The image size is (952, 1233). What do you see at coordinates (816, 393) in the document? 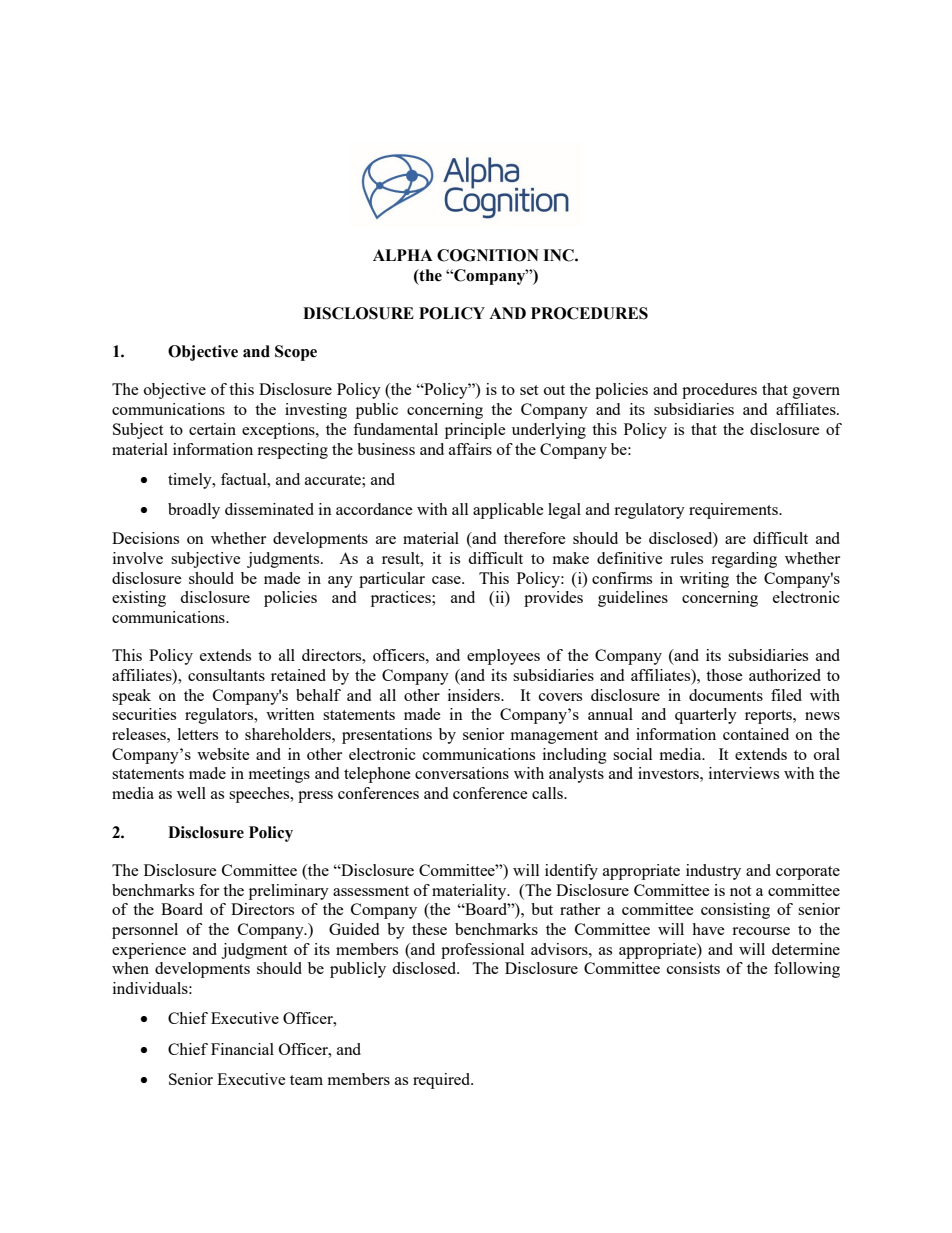
I see `govern` at bounding box center [816, 393].
